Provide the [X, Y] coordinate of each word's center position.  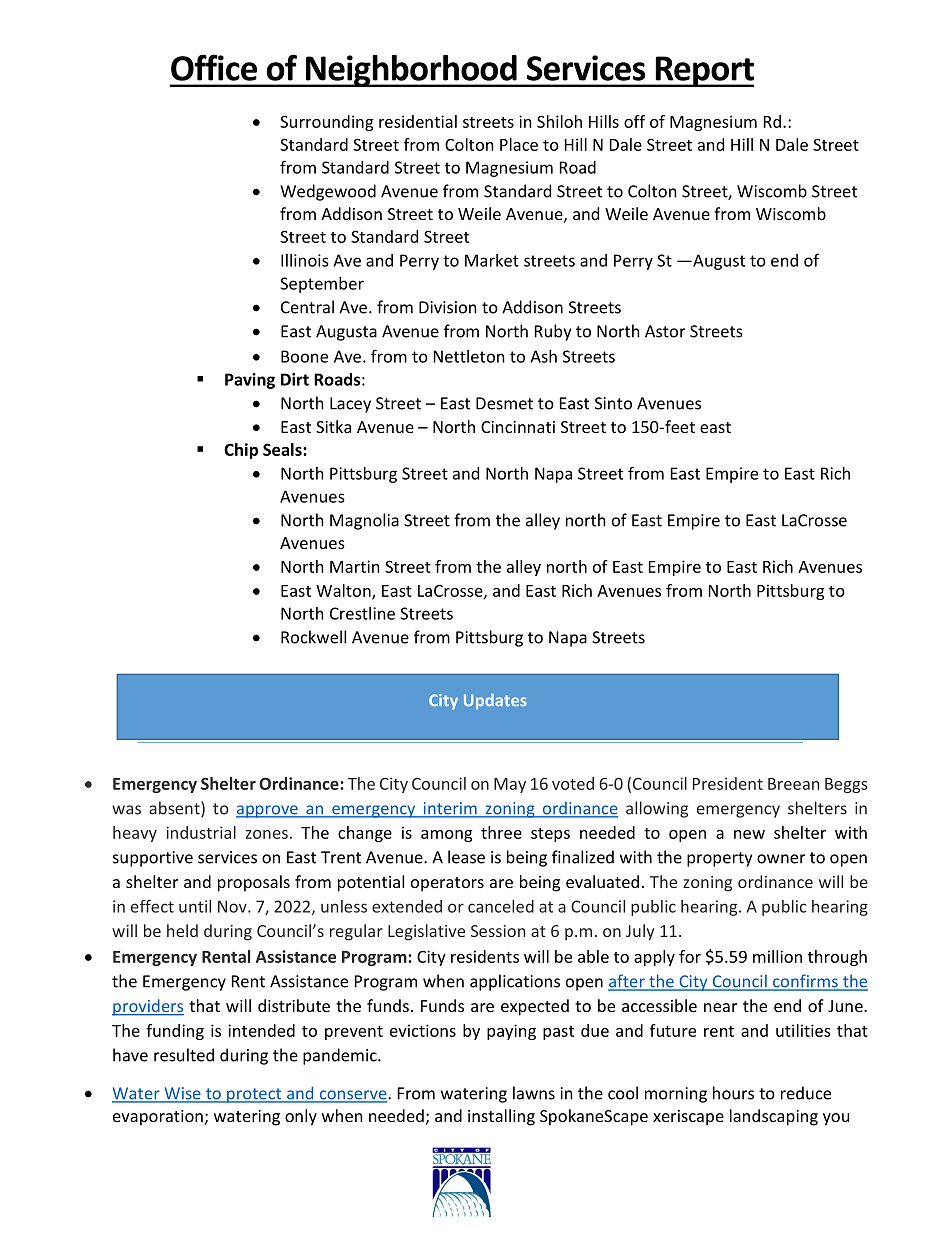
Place [519, 144]
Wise [182, 1094]
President [728, 783]
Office [214, 67]
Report [703, 71]
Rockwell [313, 637]
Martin [355, 566]
